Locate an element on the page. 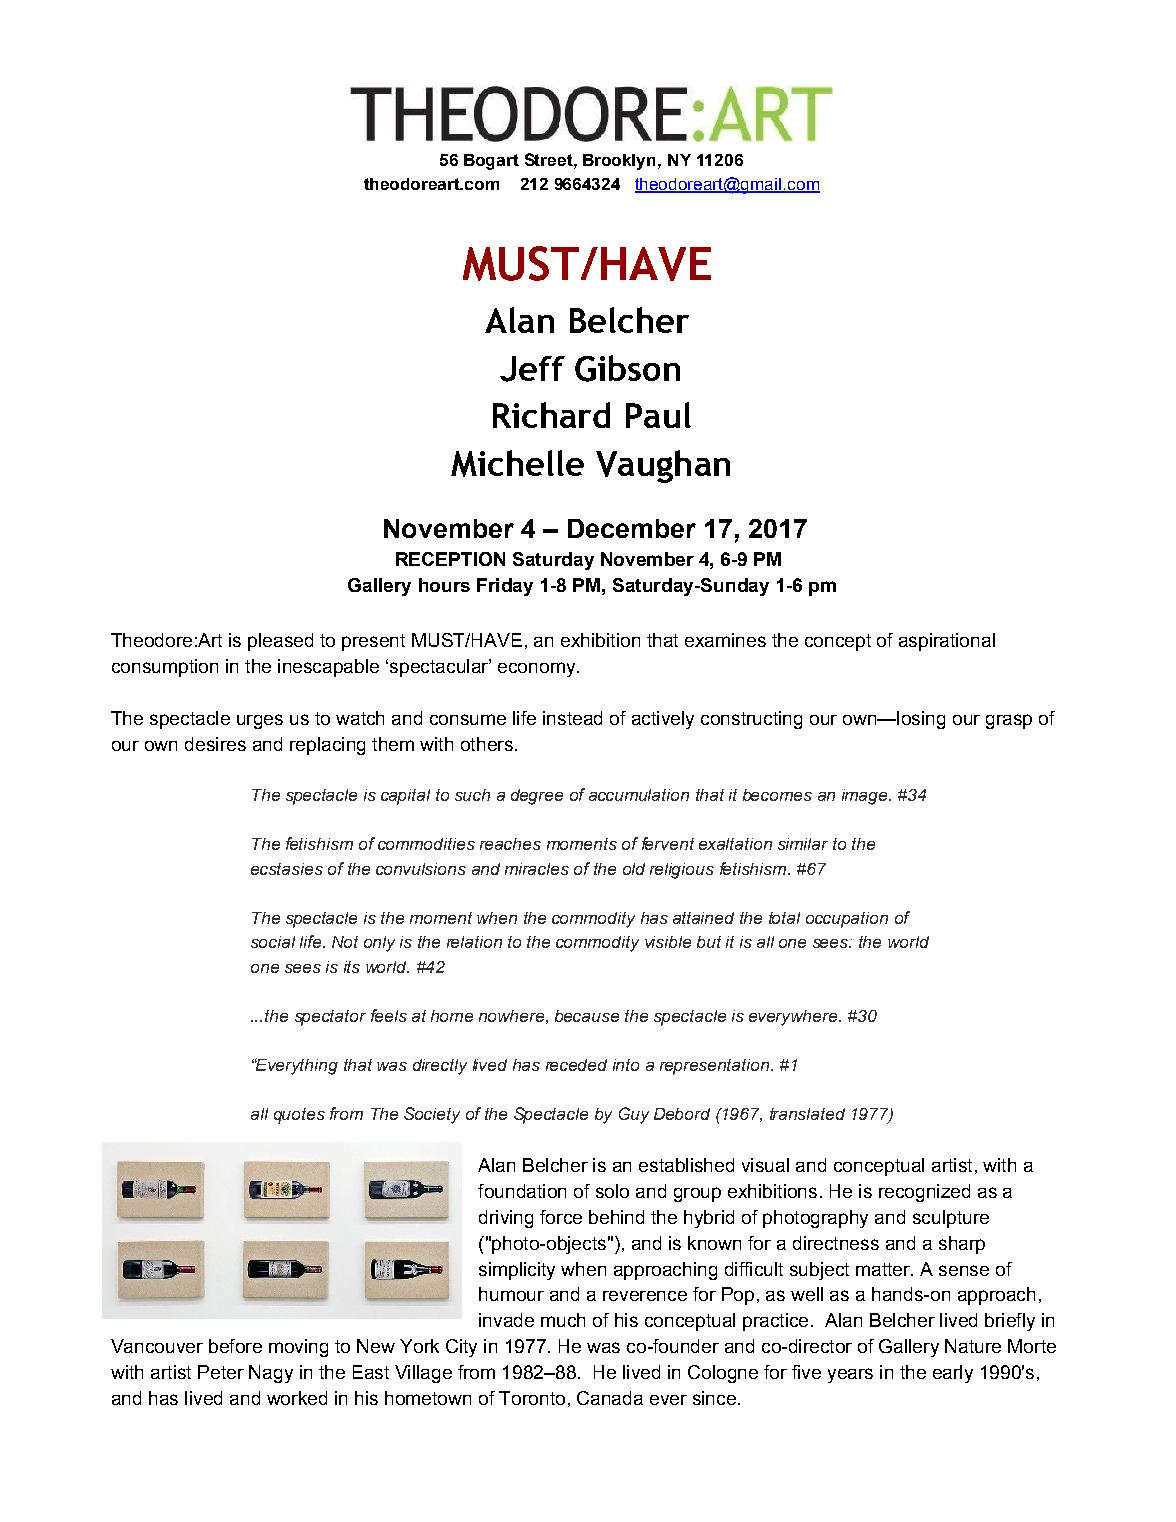 The width and height of the document is (1176, 1522). Bogart is located at coordinates (491, 162).
